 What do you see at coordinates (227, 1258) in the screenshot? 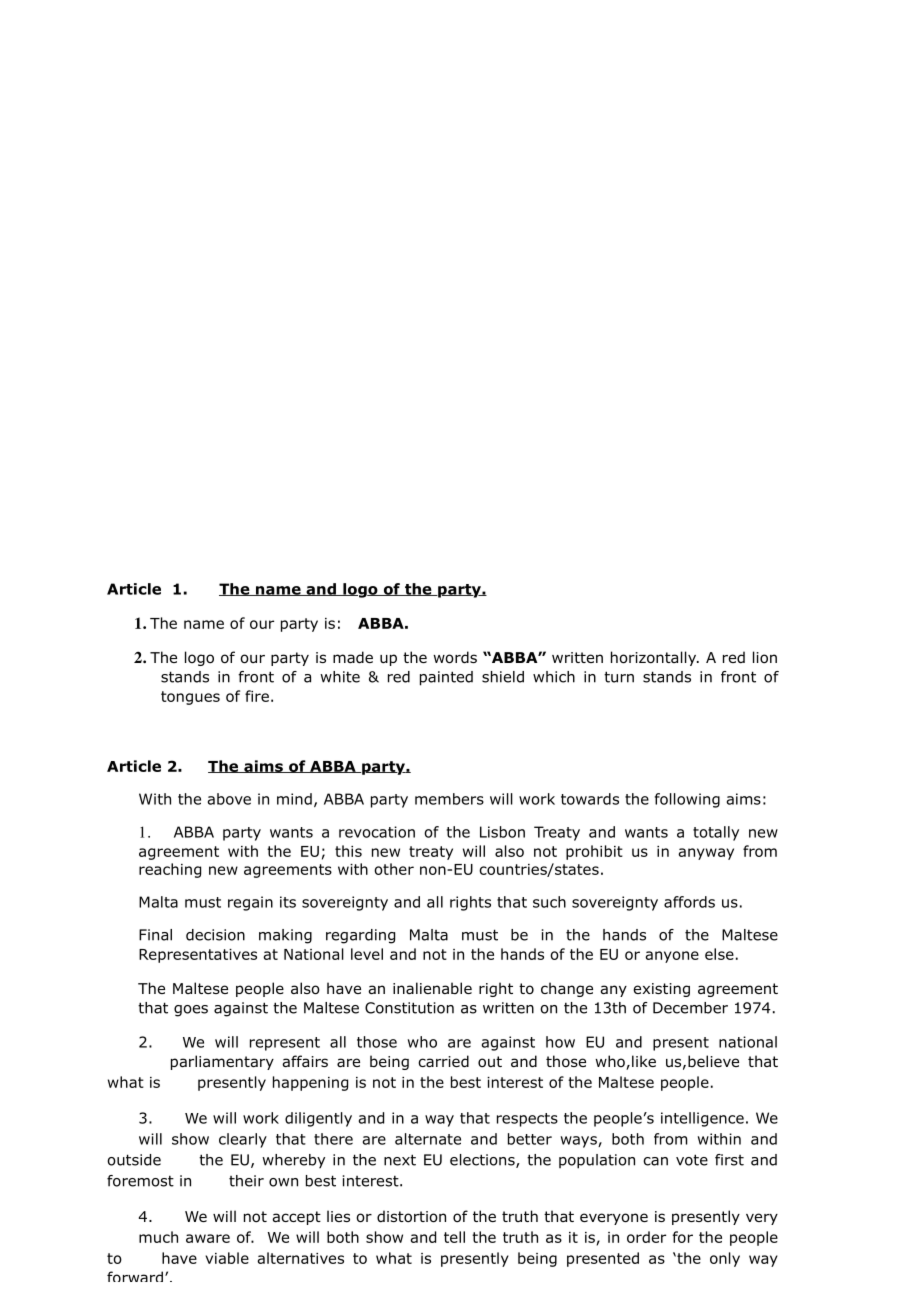
I see `viable` at bounding box center [227, 1258].
